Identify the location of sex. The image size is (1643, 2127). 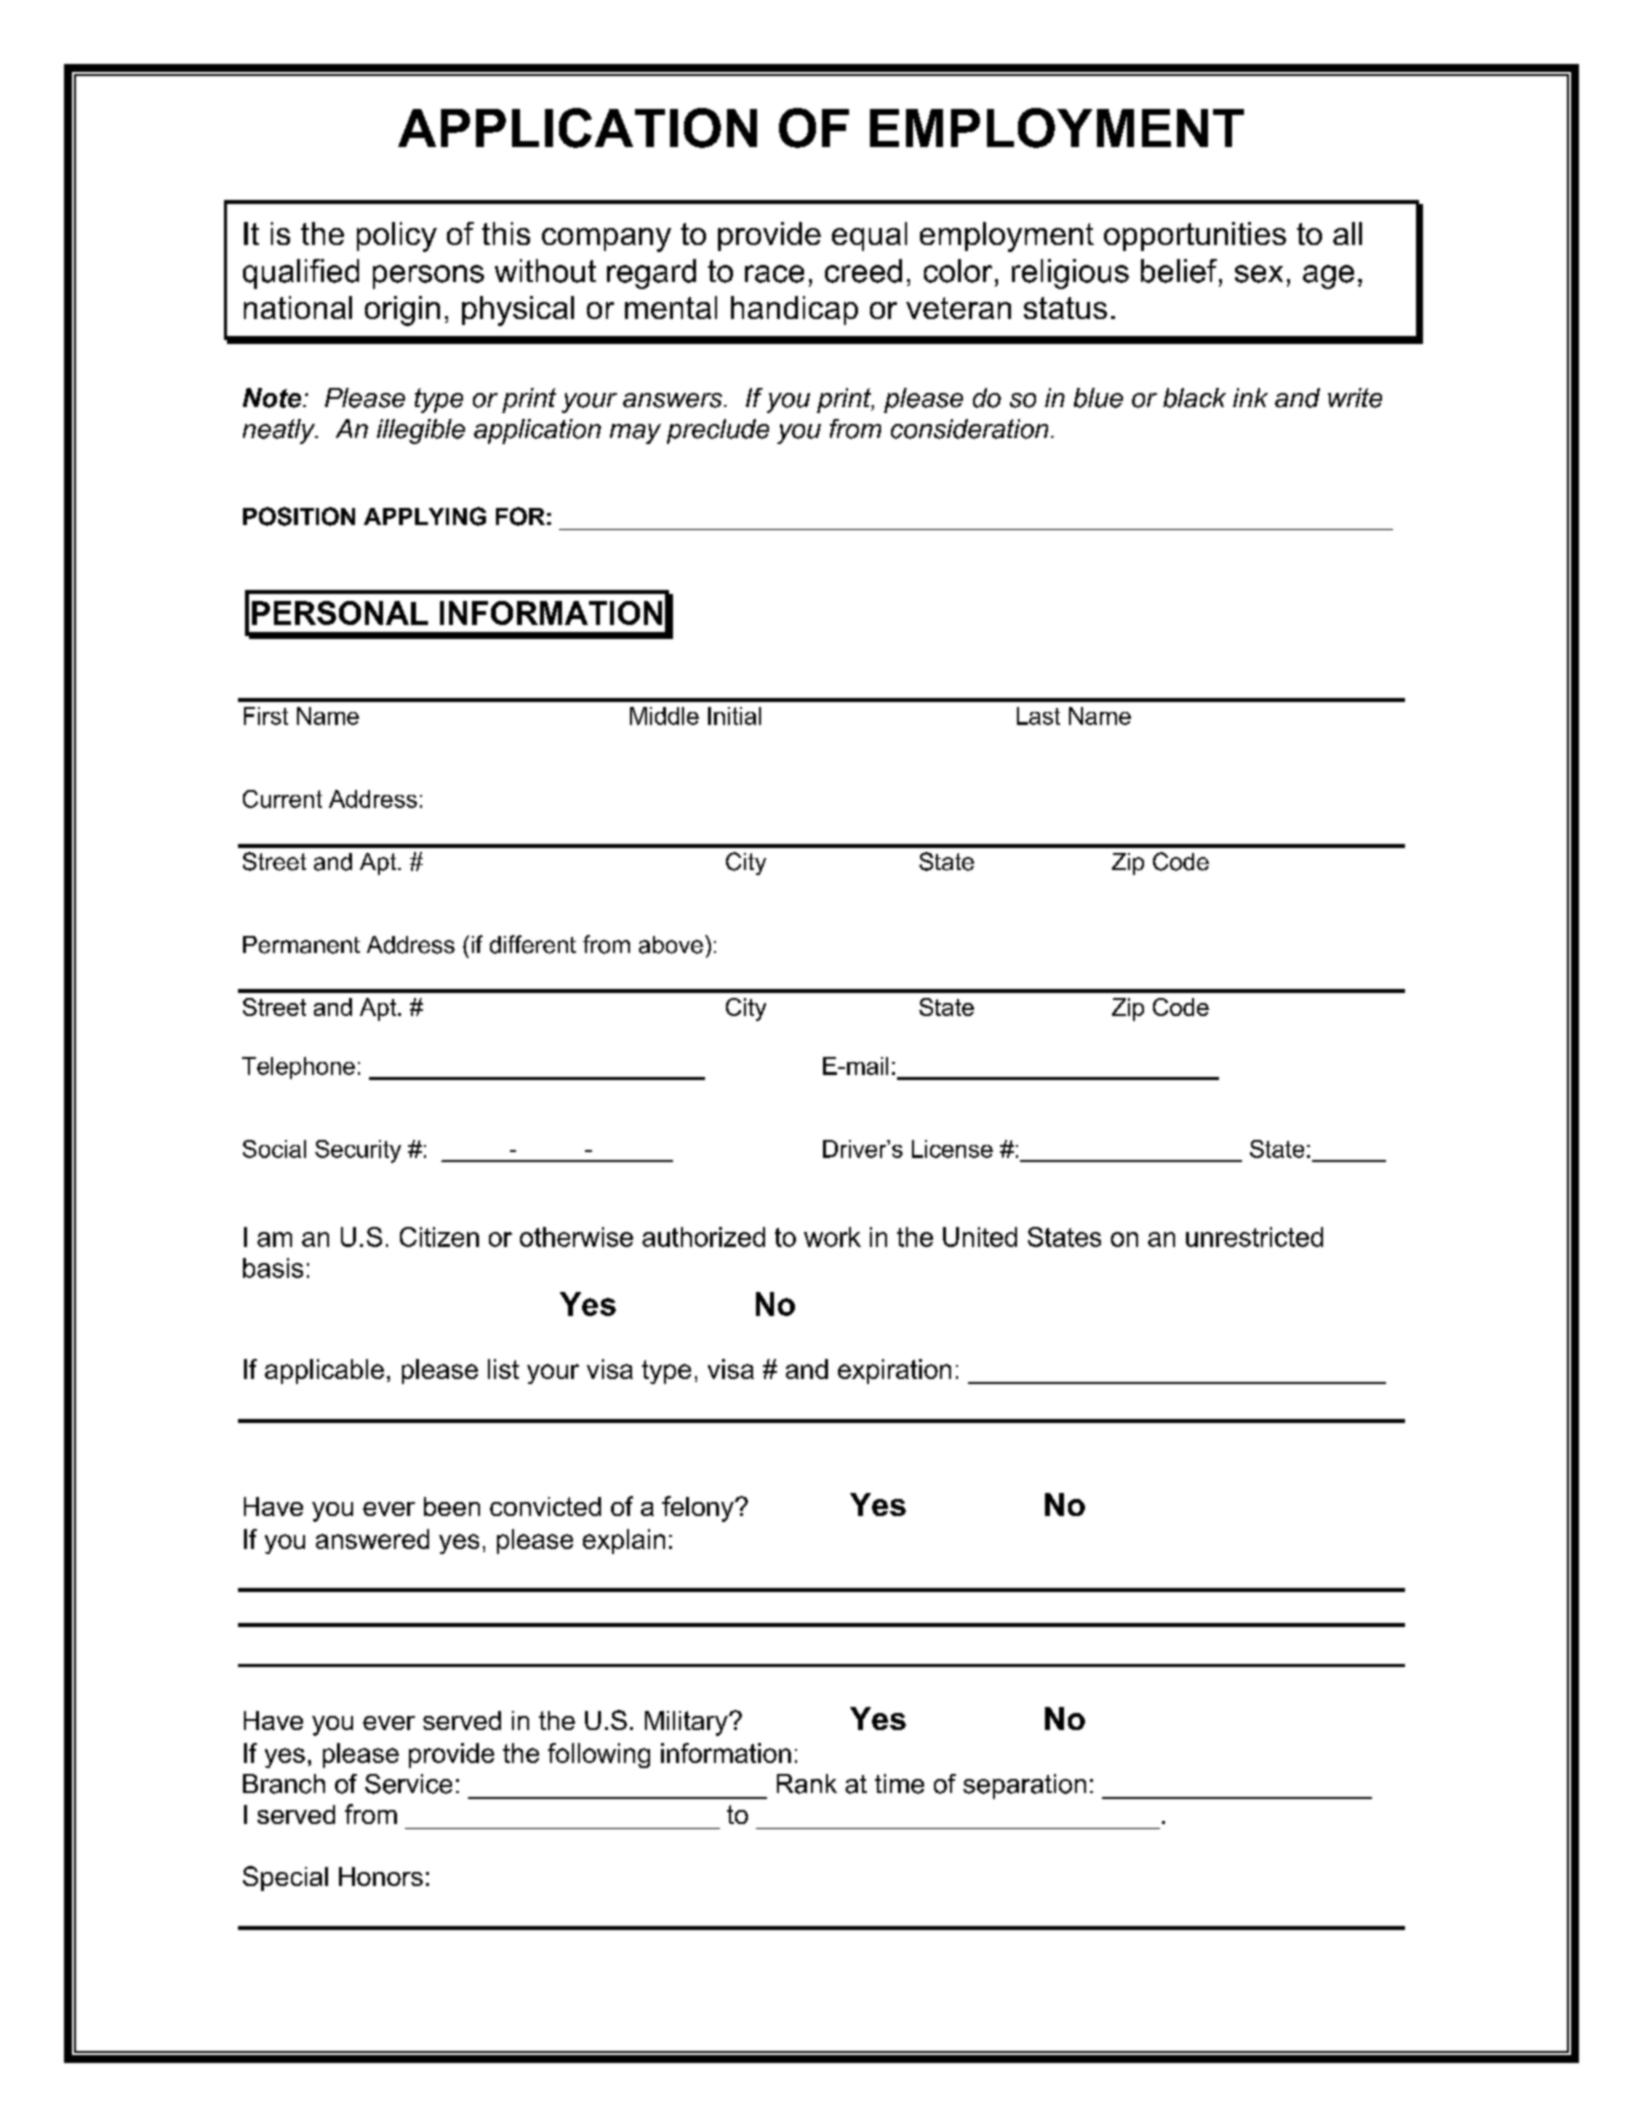
(1259, 274).
